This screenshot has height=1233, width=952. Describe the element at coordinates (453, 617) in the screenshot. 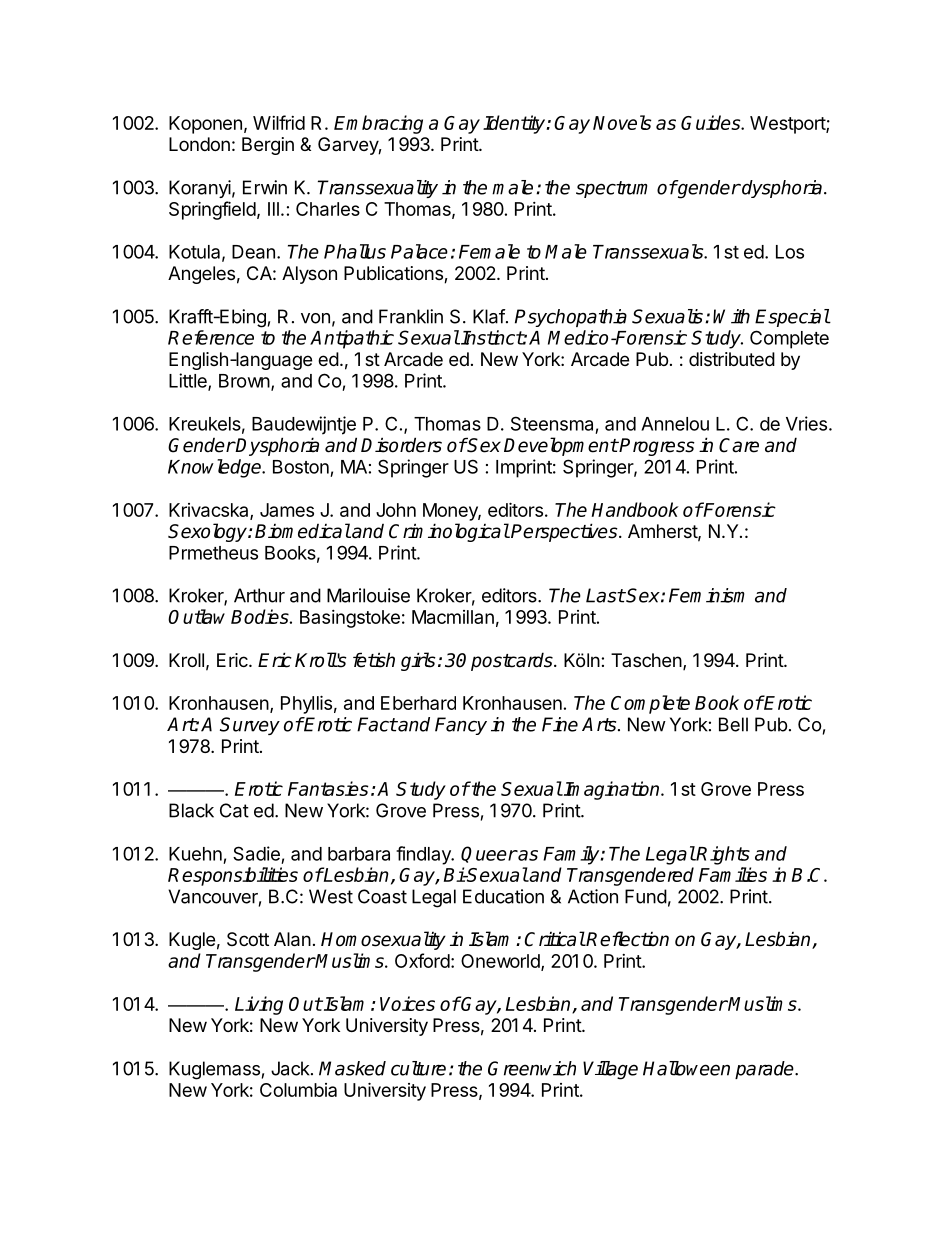

I see `Macmillan` at that location.
